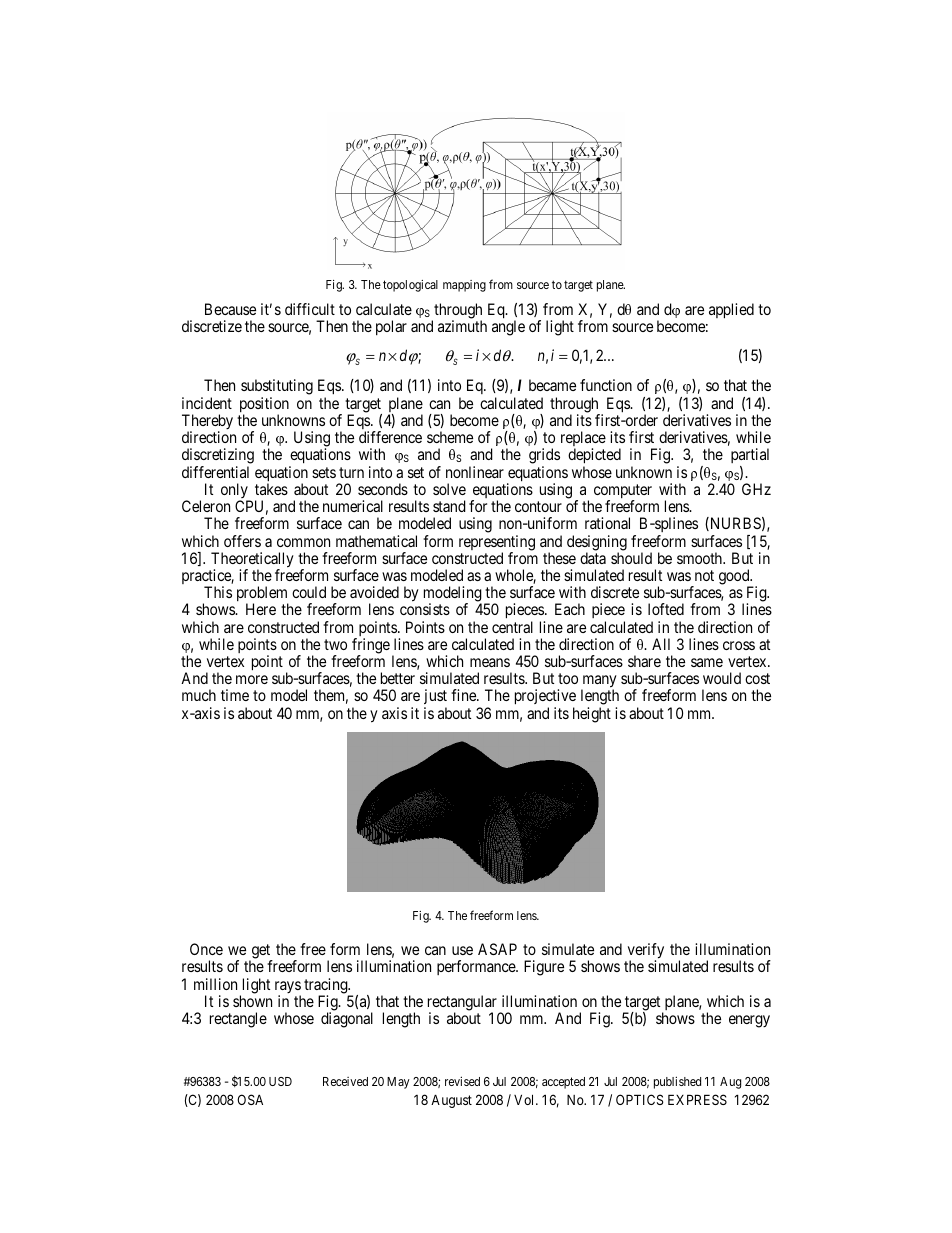  Describe the element at coordinates (280, 1081) in the document. I see `USD` at that location.
